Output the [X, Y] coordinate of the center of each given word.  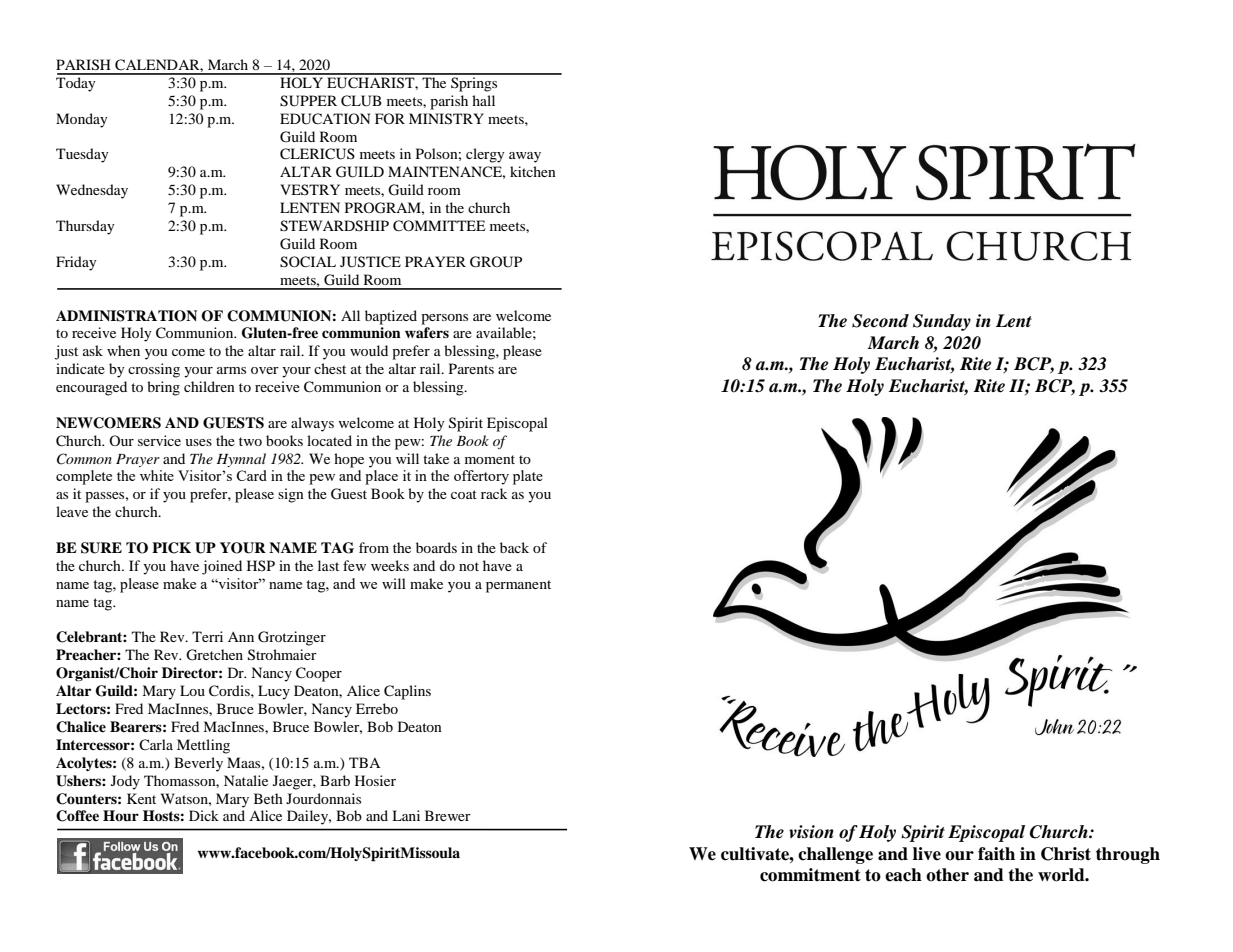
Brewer [448, 815]
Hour [121, 815]
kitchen [533, 171]
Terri [207, 636]
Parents [471, 368]
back [514, 547]
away [525, 157]
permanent [518, 586]
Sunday [942, 322]
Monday [82, 120]
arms [231, 370]
